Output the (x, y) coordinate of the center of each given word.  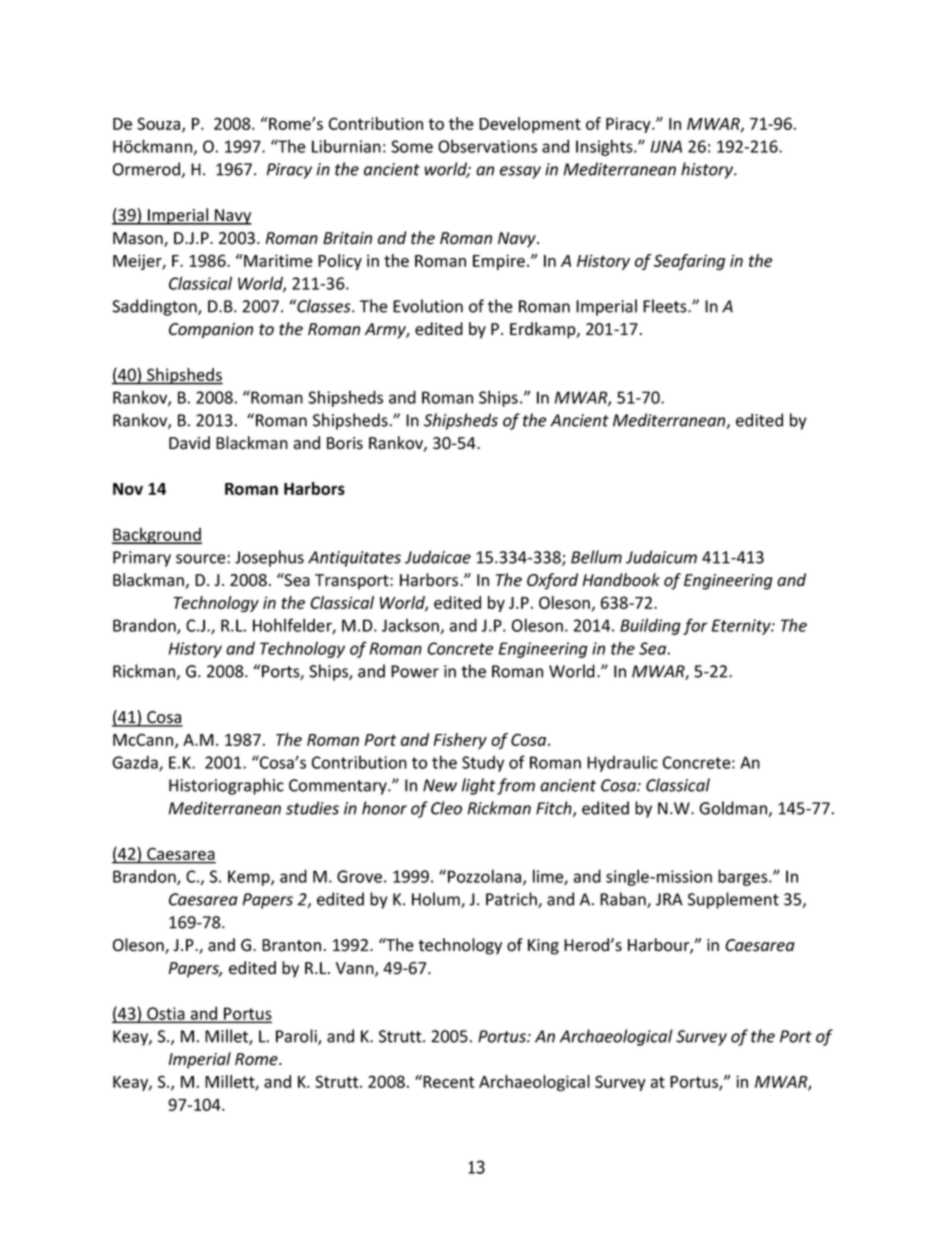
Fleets (666, 306)
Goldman (734, 809)
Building (650, 626)
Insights (605, 147)
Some (412, 146)
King (543, 947)
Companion (211, 331)
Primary (142, 559)
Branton (291, 945)
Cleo (446, 808)
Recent (448, 1081)
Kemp (250, 878)
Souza (160, 124)
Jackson (410, 625)
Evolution (428, 306)
